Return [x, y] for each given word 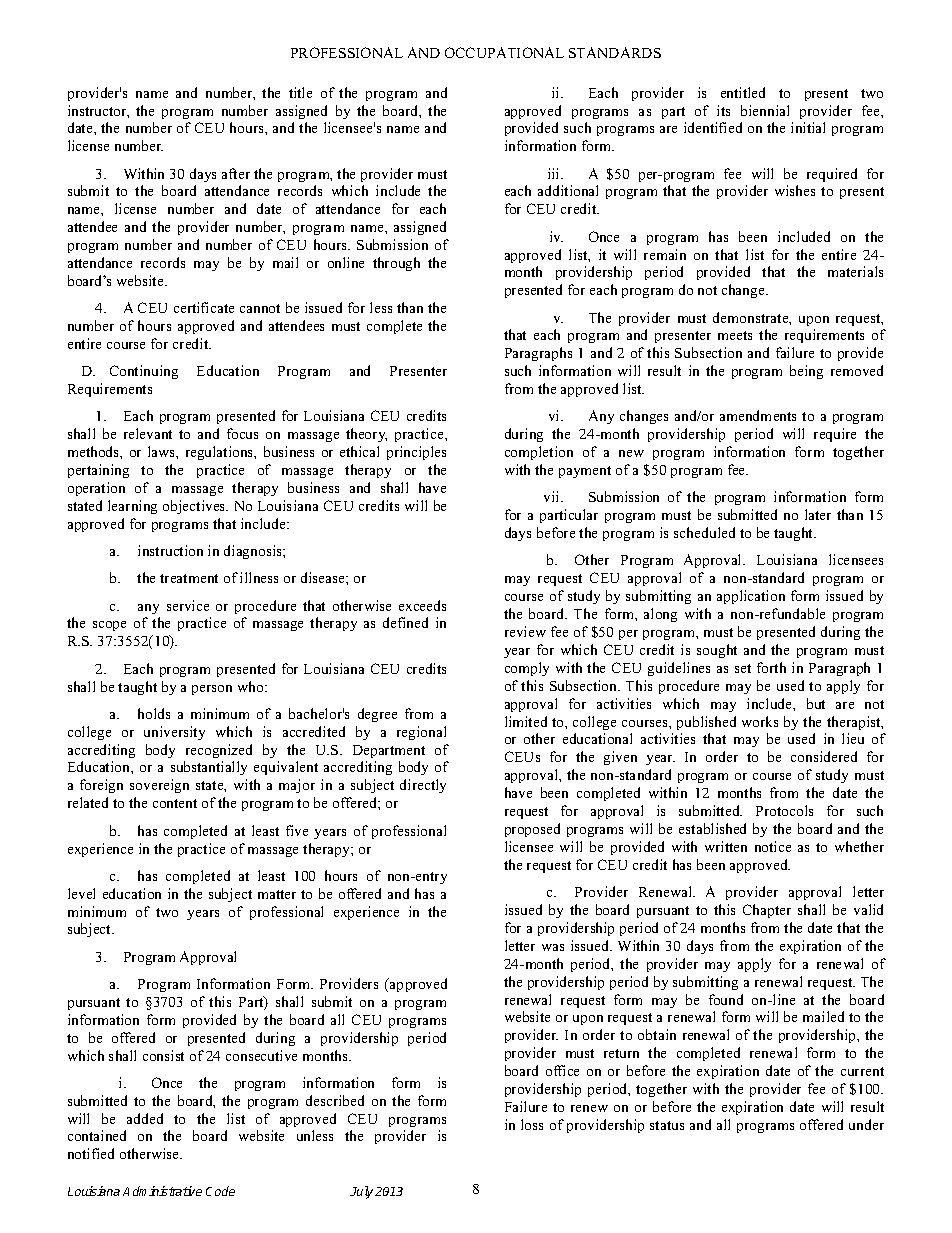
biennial [765, 110]
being [806, 372]
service [188, 605]
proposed [532, 830]
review [525, 631]
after [236, 173]
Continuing [144, 372]
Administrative [162, 1191]
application [751, 597]
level [81, 893]
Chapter [767, 911]
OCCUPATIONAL [504, 52]
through [396, 264]
